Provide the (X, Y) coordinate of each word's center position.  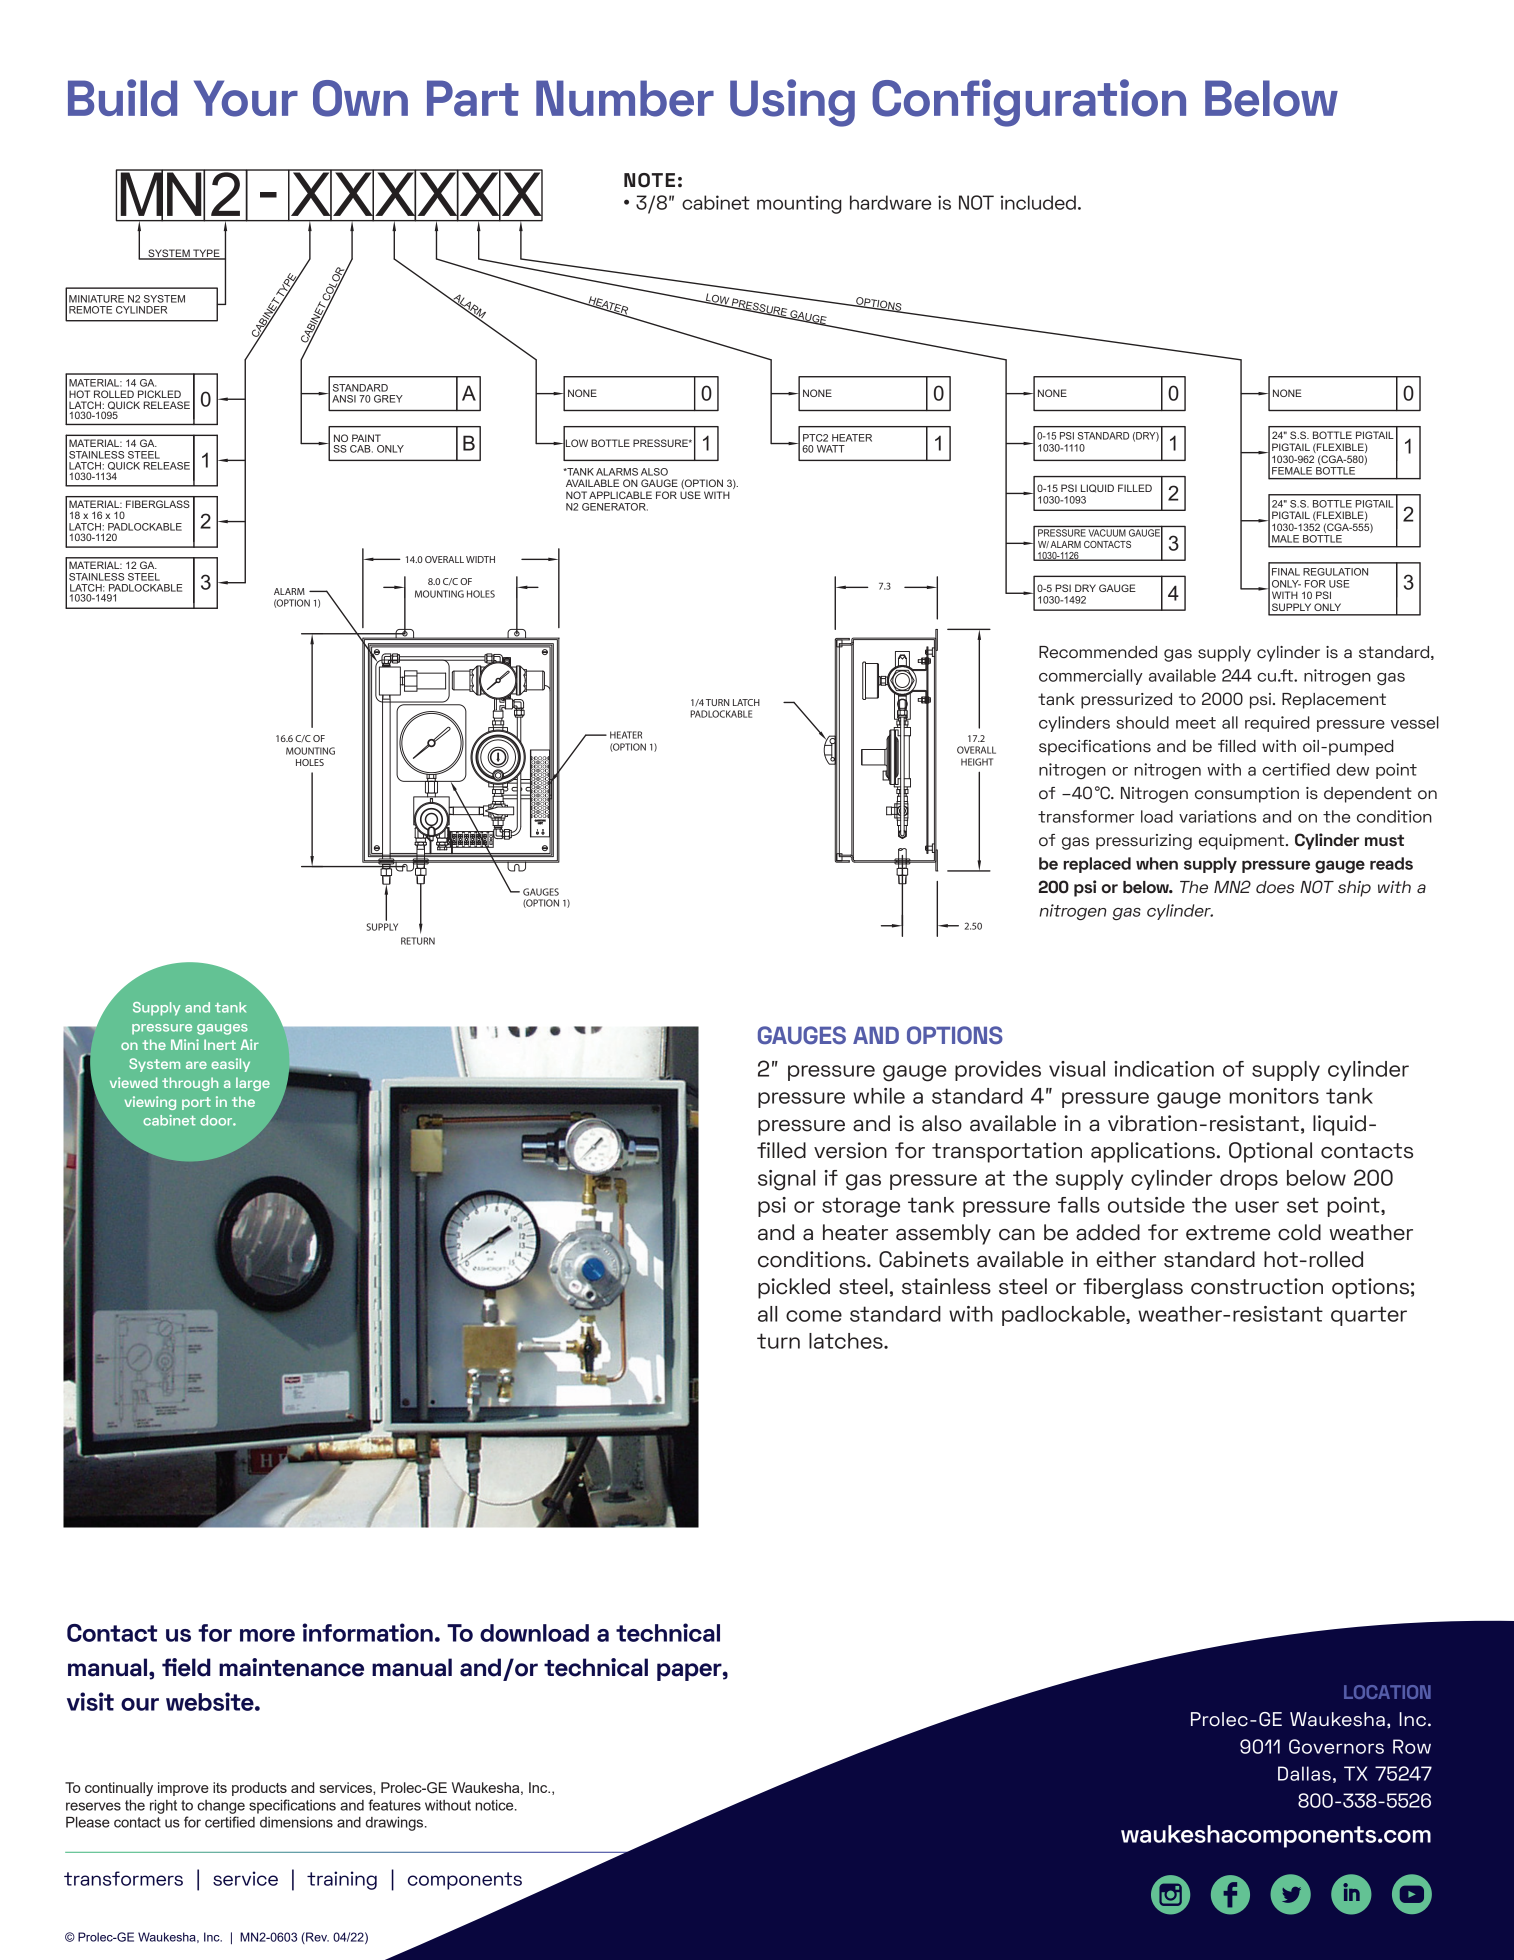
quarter (1369, 1316)
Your (246, 98)
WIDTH (480, 559)
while (879, 1096)
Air (250, 1044)
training (342, 1880)
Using (792, 103)
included (1038, 202)
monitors (1274, 1096)
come (814, 1316)
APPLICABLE (620, 495)
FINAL (1286, 572)
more (267, 1635)
